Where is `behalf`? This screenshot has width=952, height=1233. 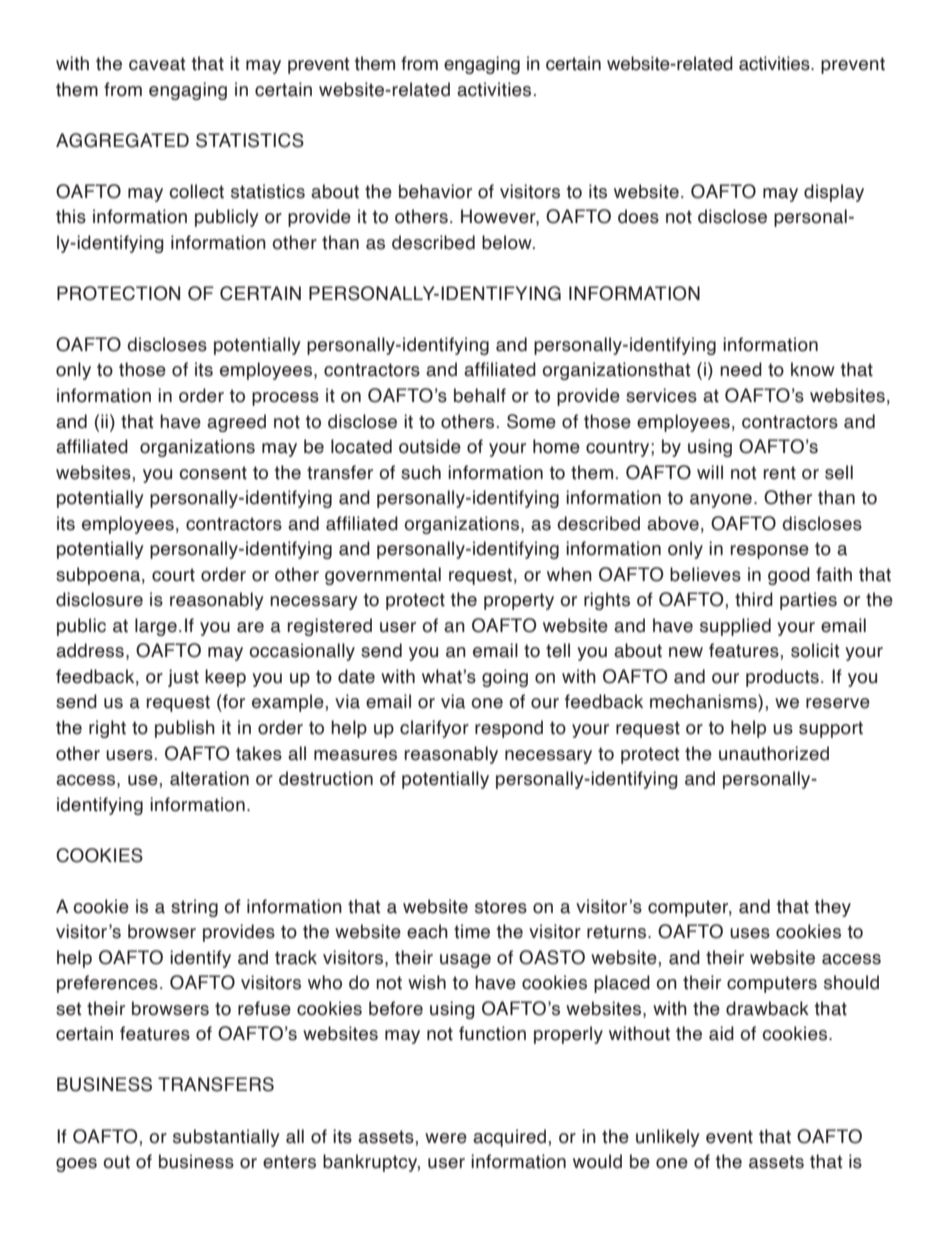
behalf is located at coordinates (480, 395).
